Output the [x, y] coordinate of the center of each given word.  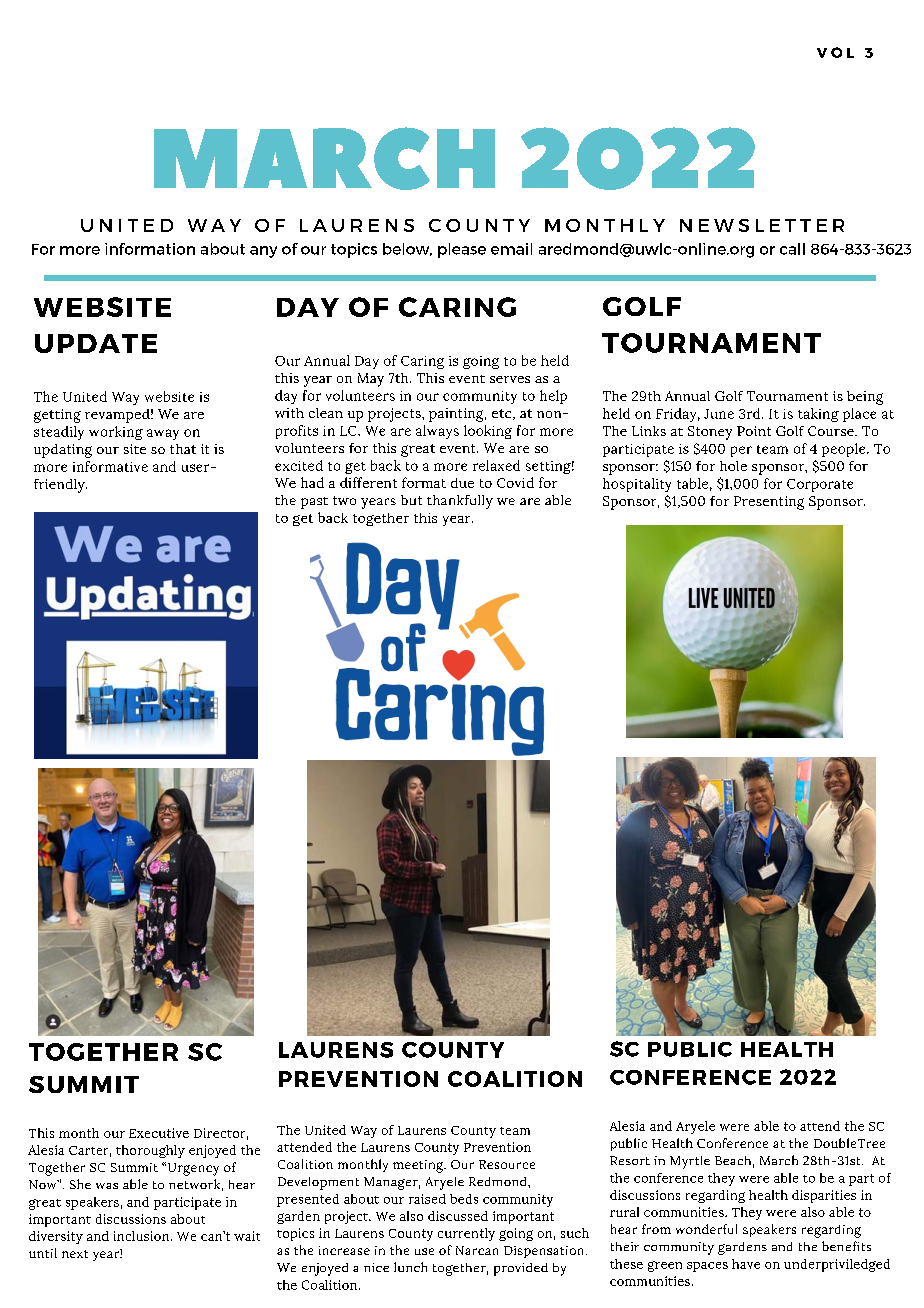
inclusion [143, 1236]
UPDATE [96, 343]
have [746, 1264]
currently [466, 1234]
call [792, 249]
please [462, 250]
